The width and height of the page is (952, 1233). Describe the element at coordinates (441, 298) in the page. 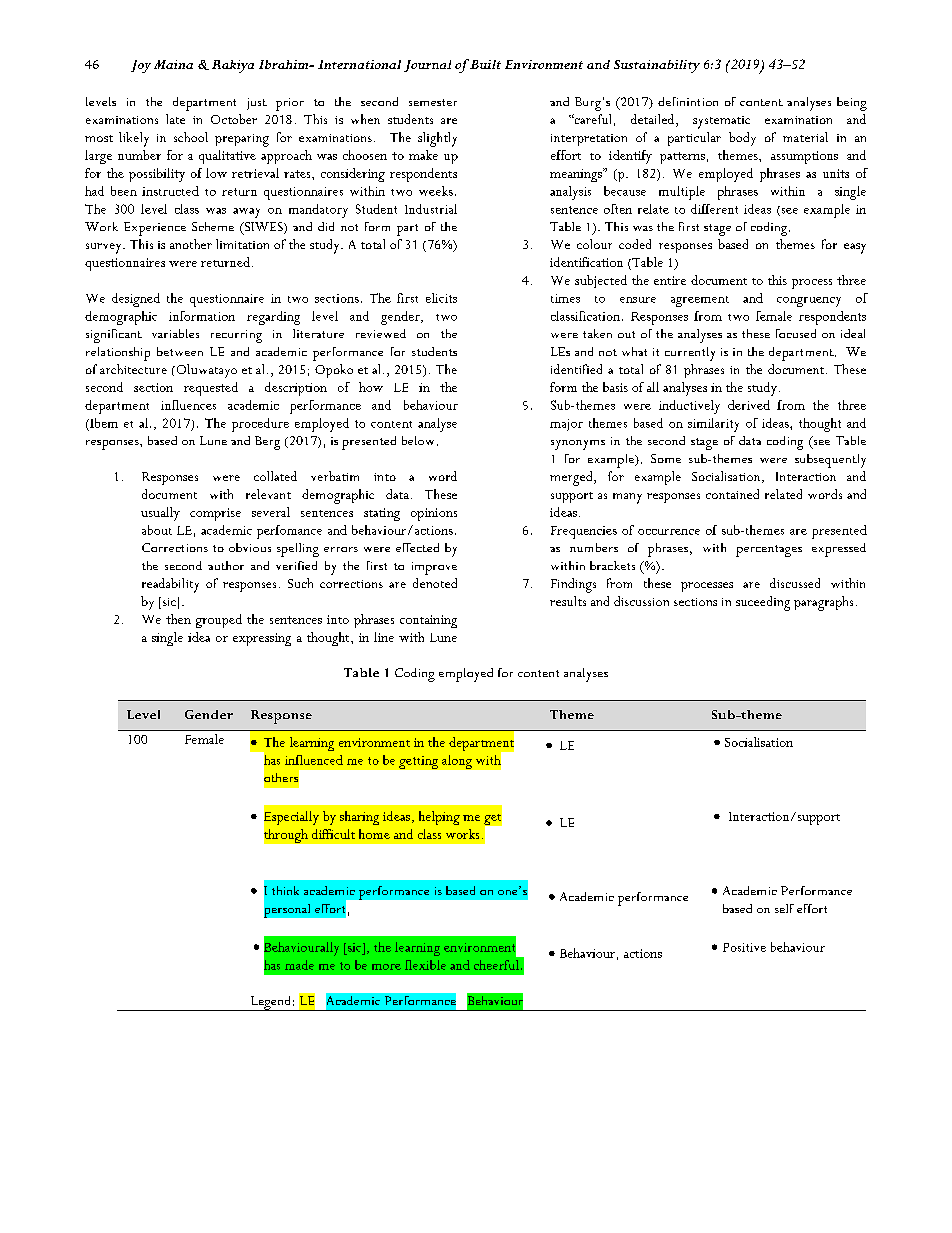

I see `elicits` at that location.
